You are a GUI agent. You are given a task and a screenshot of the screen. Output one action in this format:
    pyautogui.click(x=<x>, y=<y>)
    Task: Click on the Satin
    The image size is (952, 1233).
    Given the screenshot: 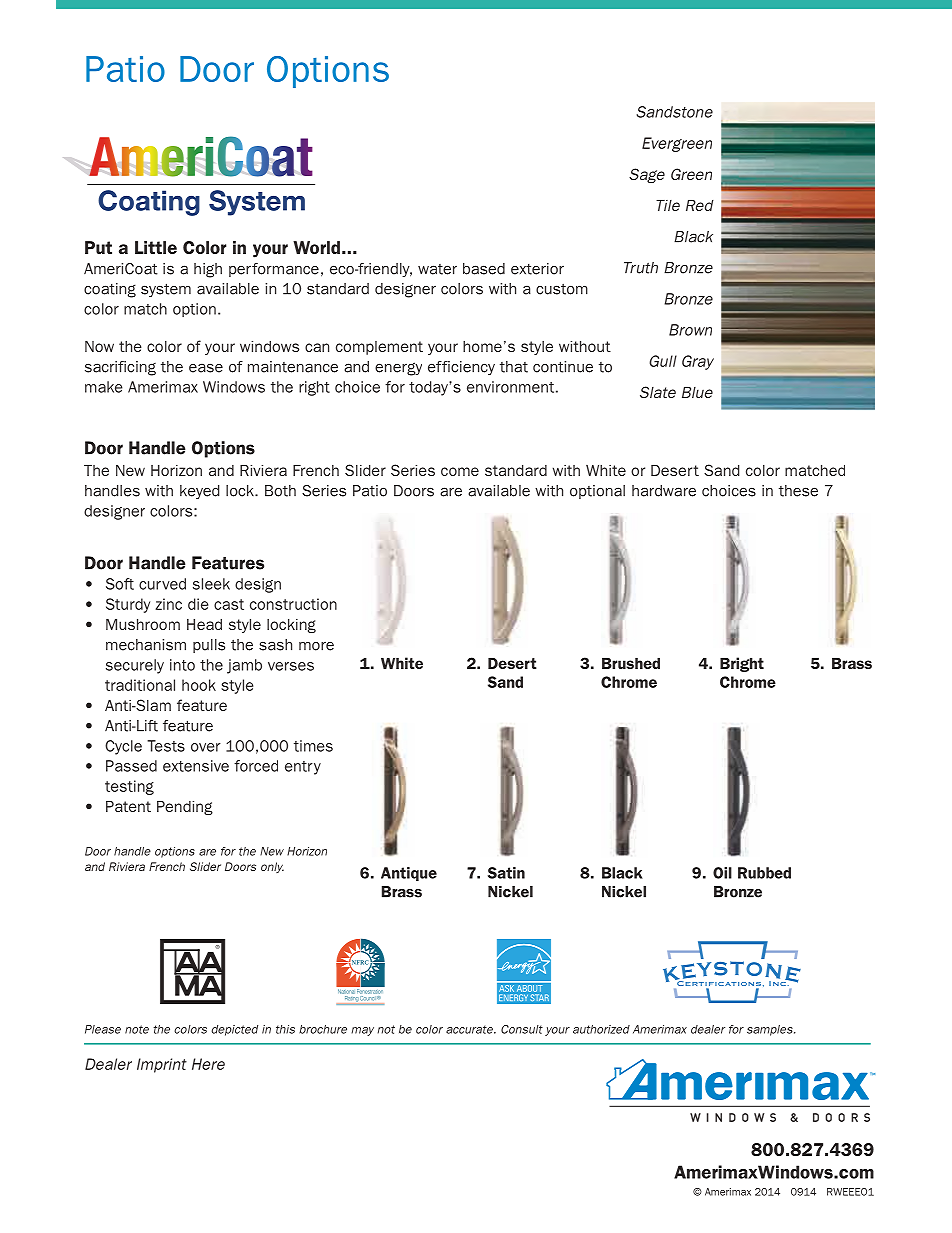 What is the action you would take?
    pyautogui.click(x=506, y=873)
